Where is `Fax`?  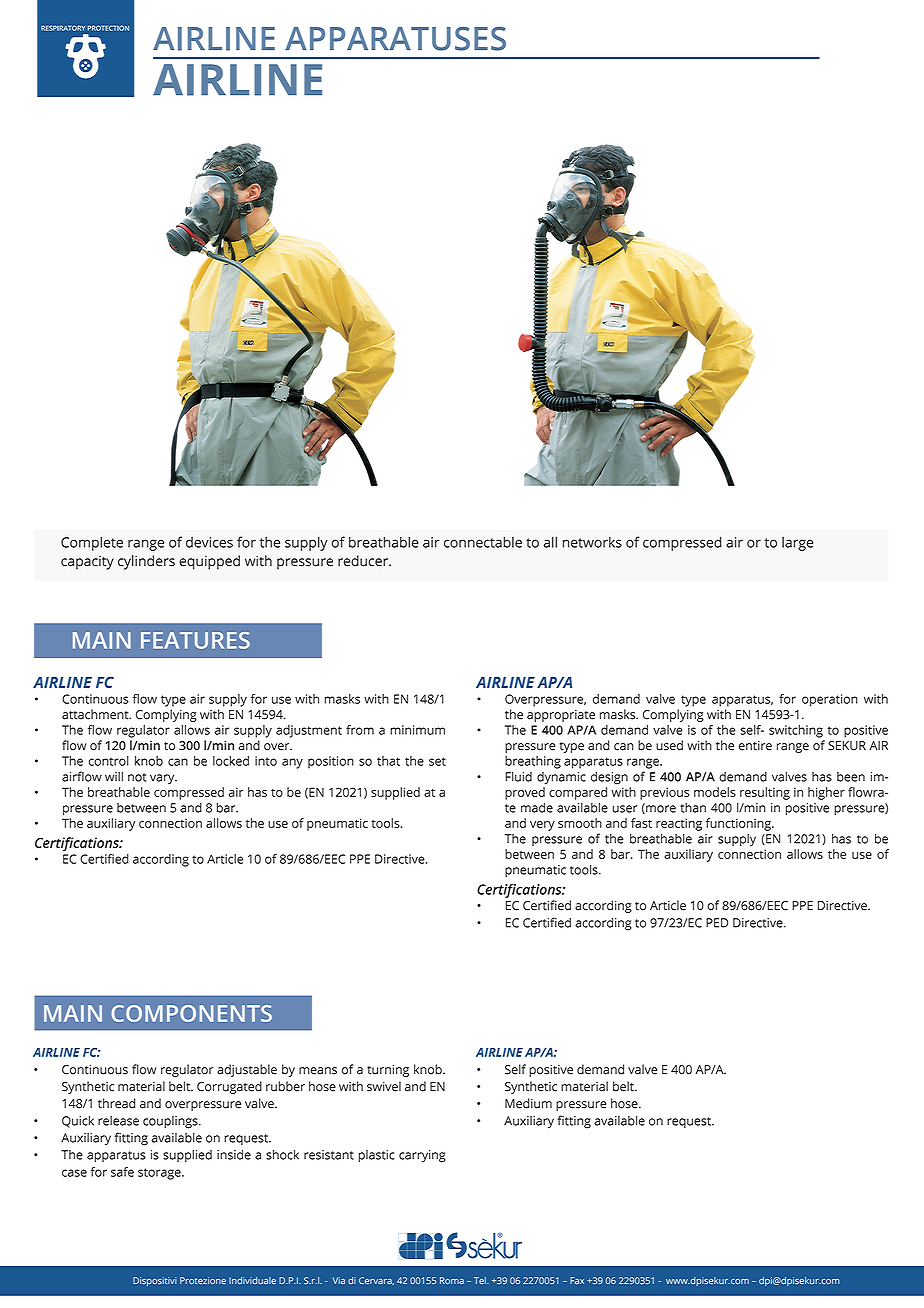
Fax is located at coordinates (577, 1280).
